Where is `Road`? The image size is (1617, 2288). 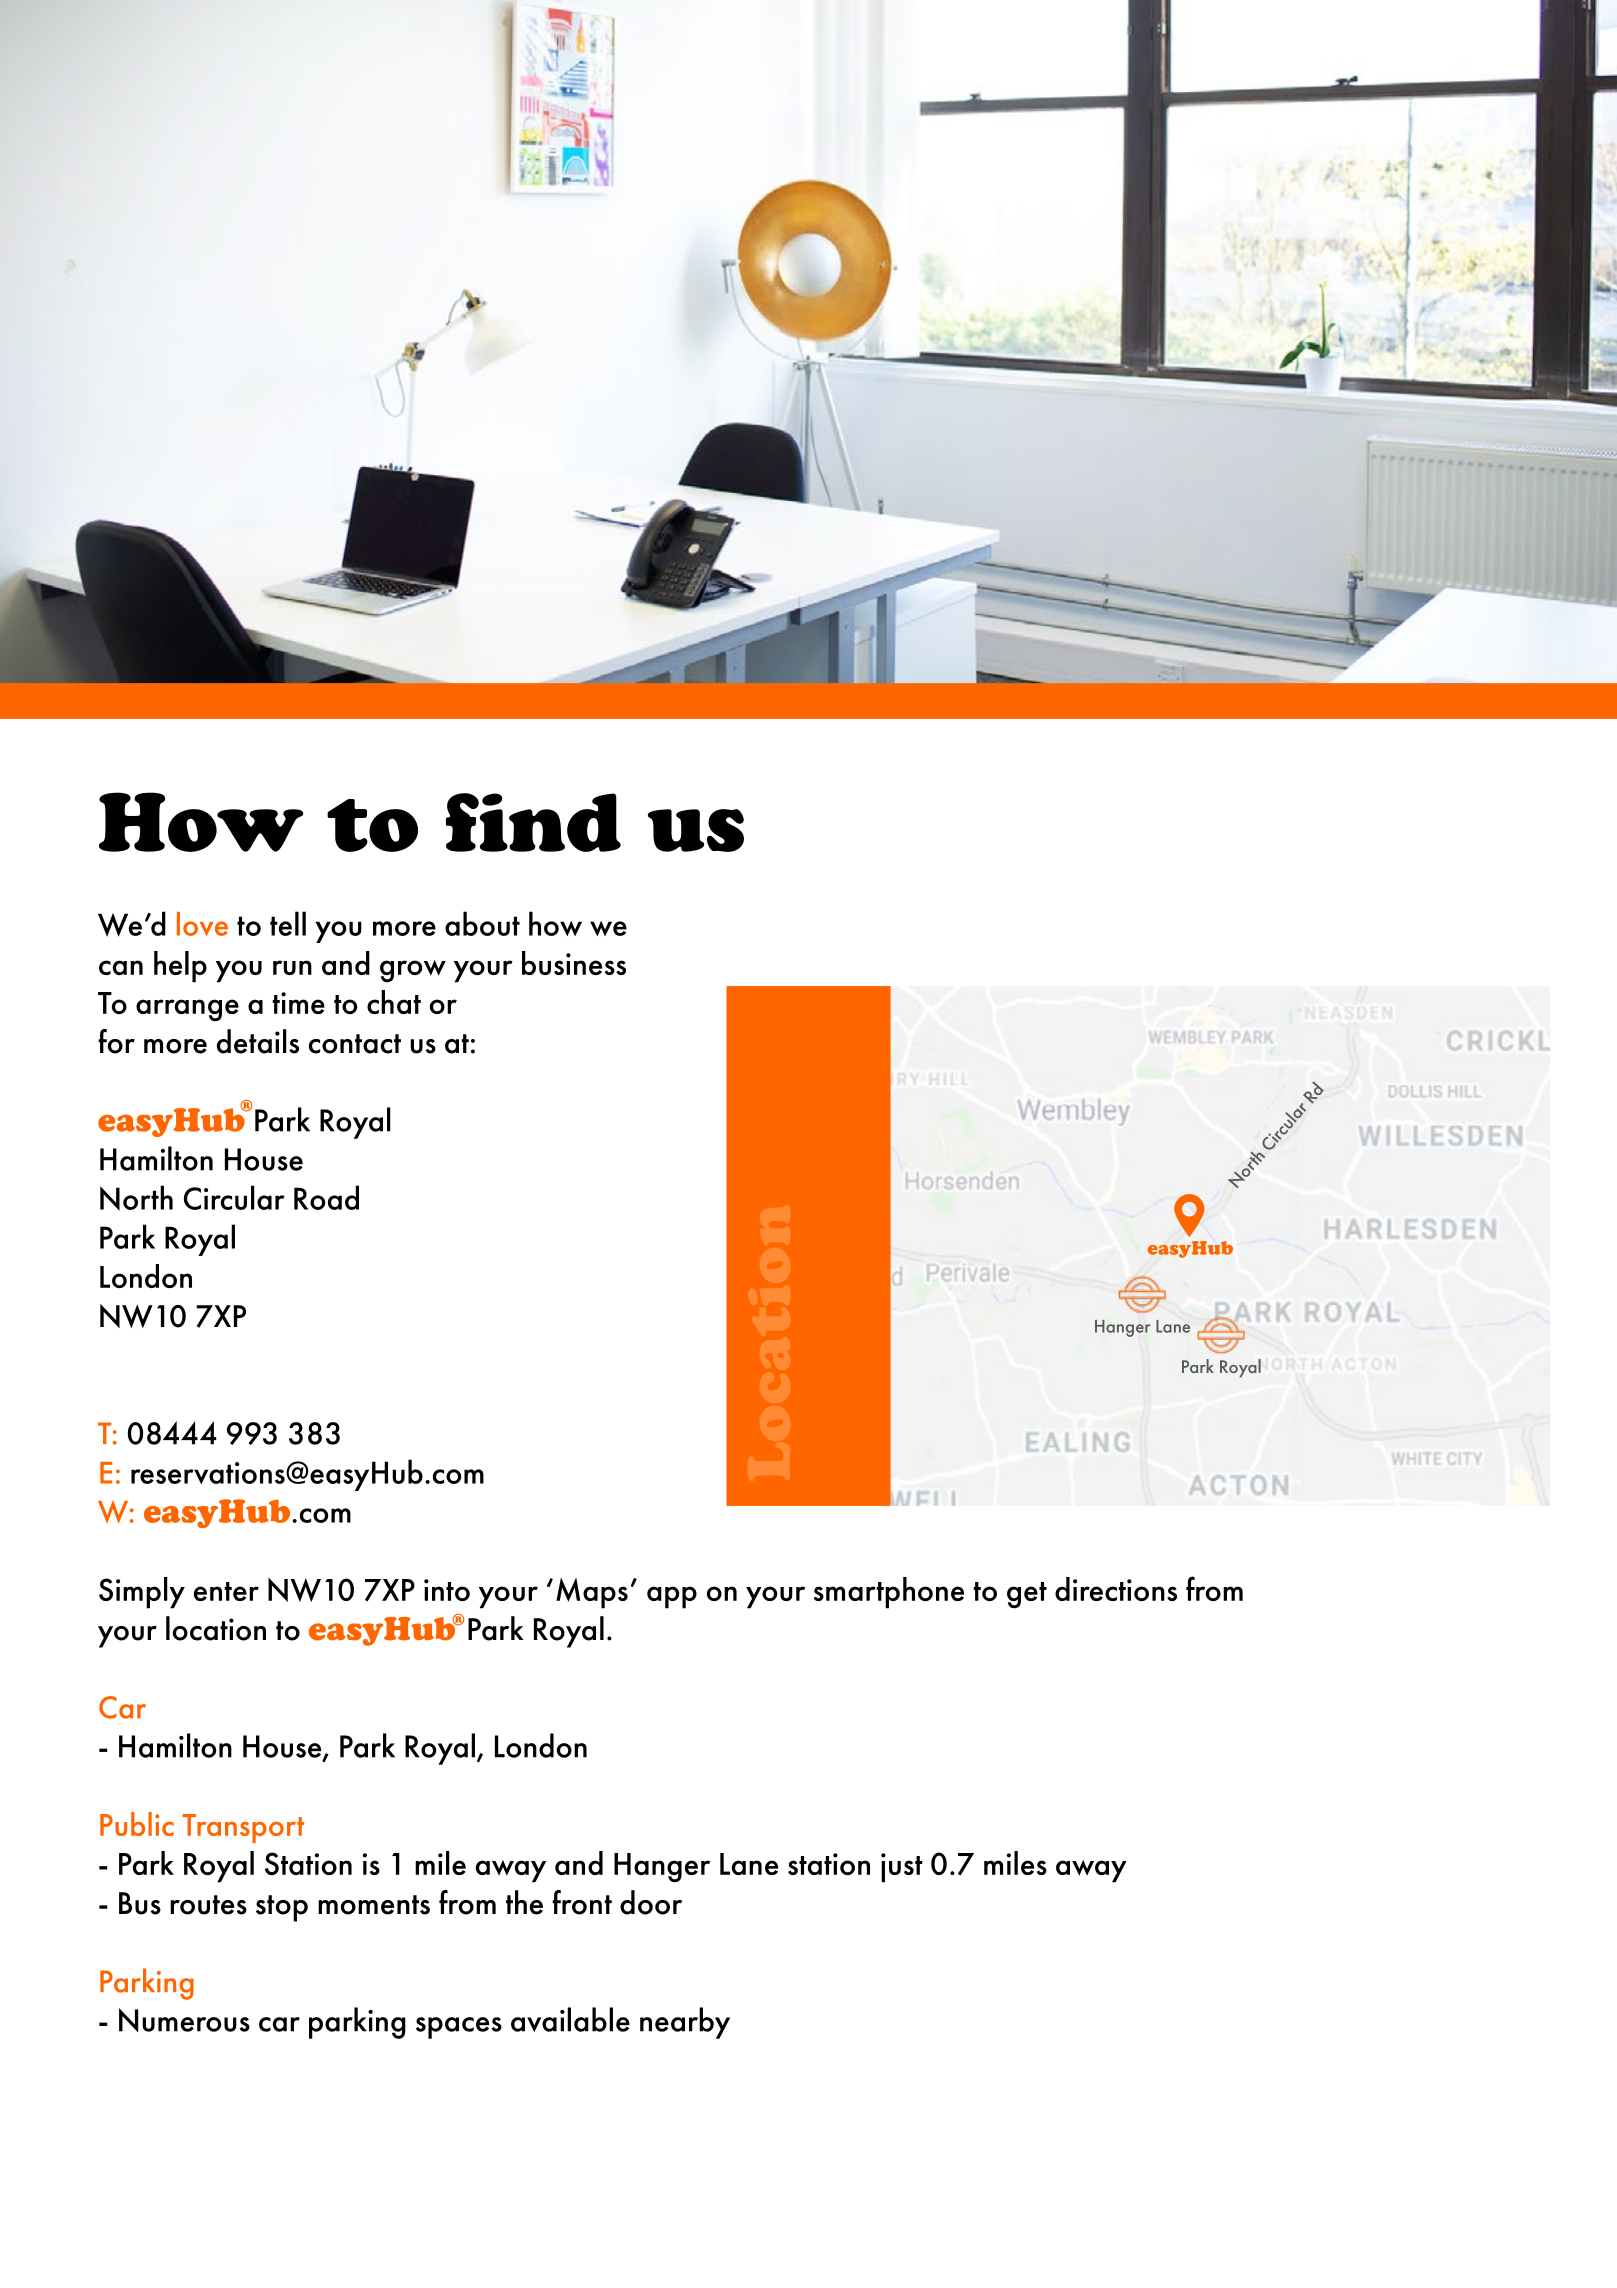 Road is located at coordinates (326, 1197).
